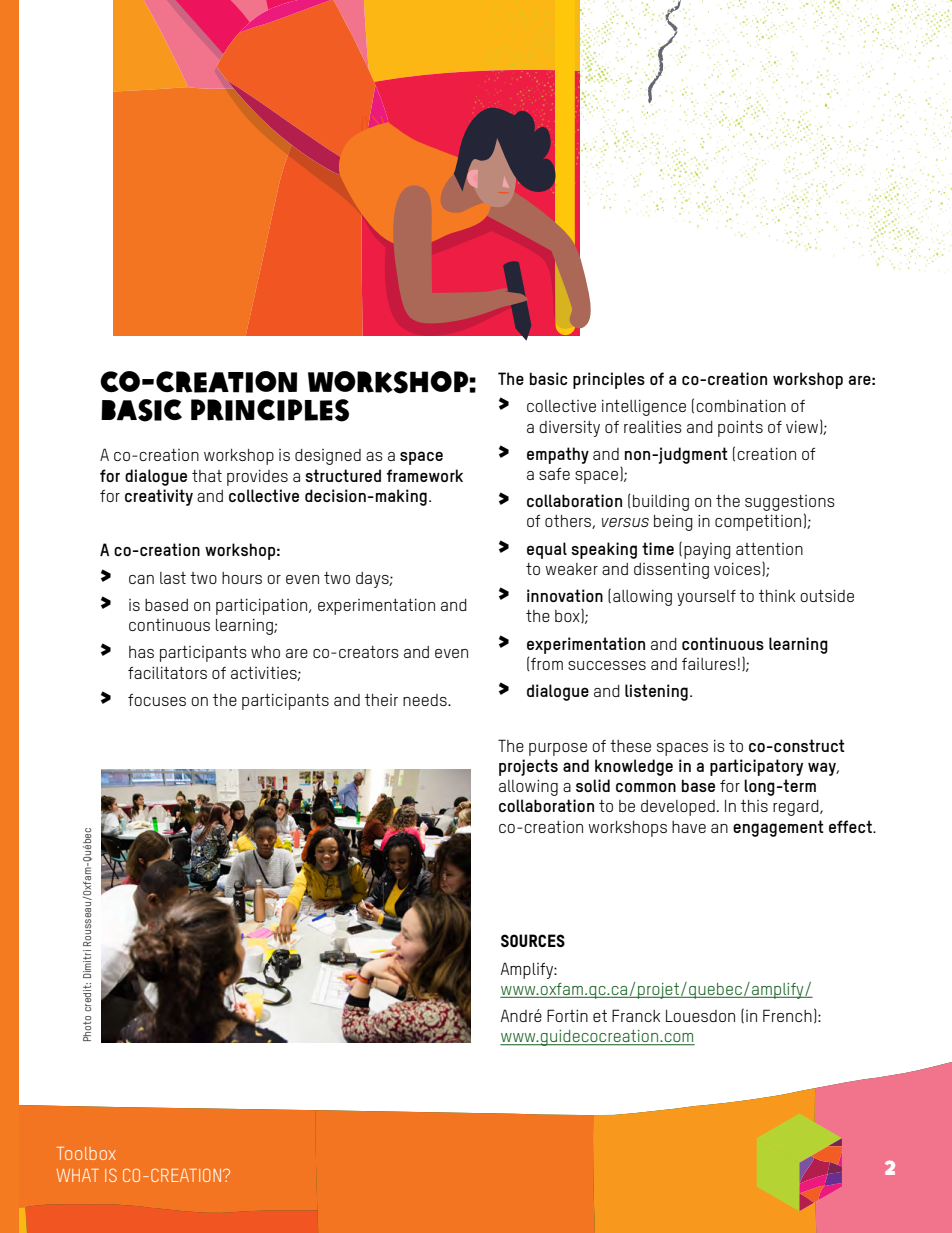 This document has height=1233, width=952. I want to click on facilitators, so click(167, 673).
